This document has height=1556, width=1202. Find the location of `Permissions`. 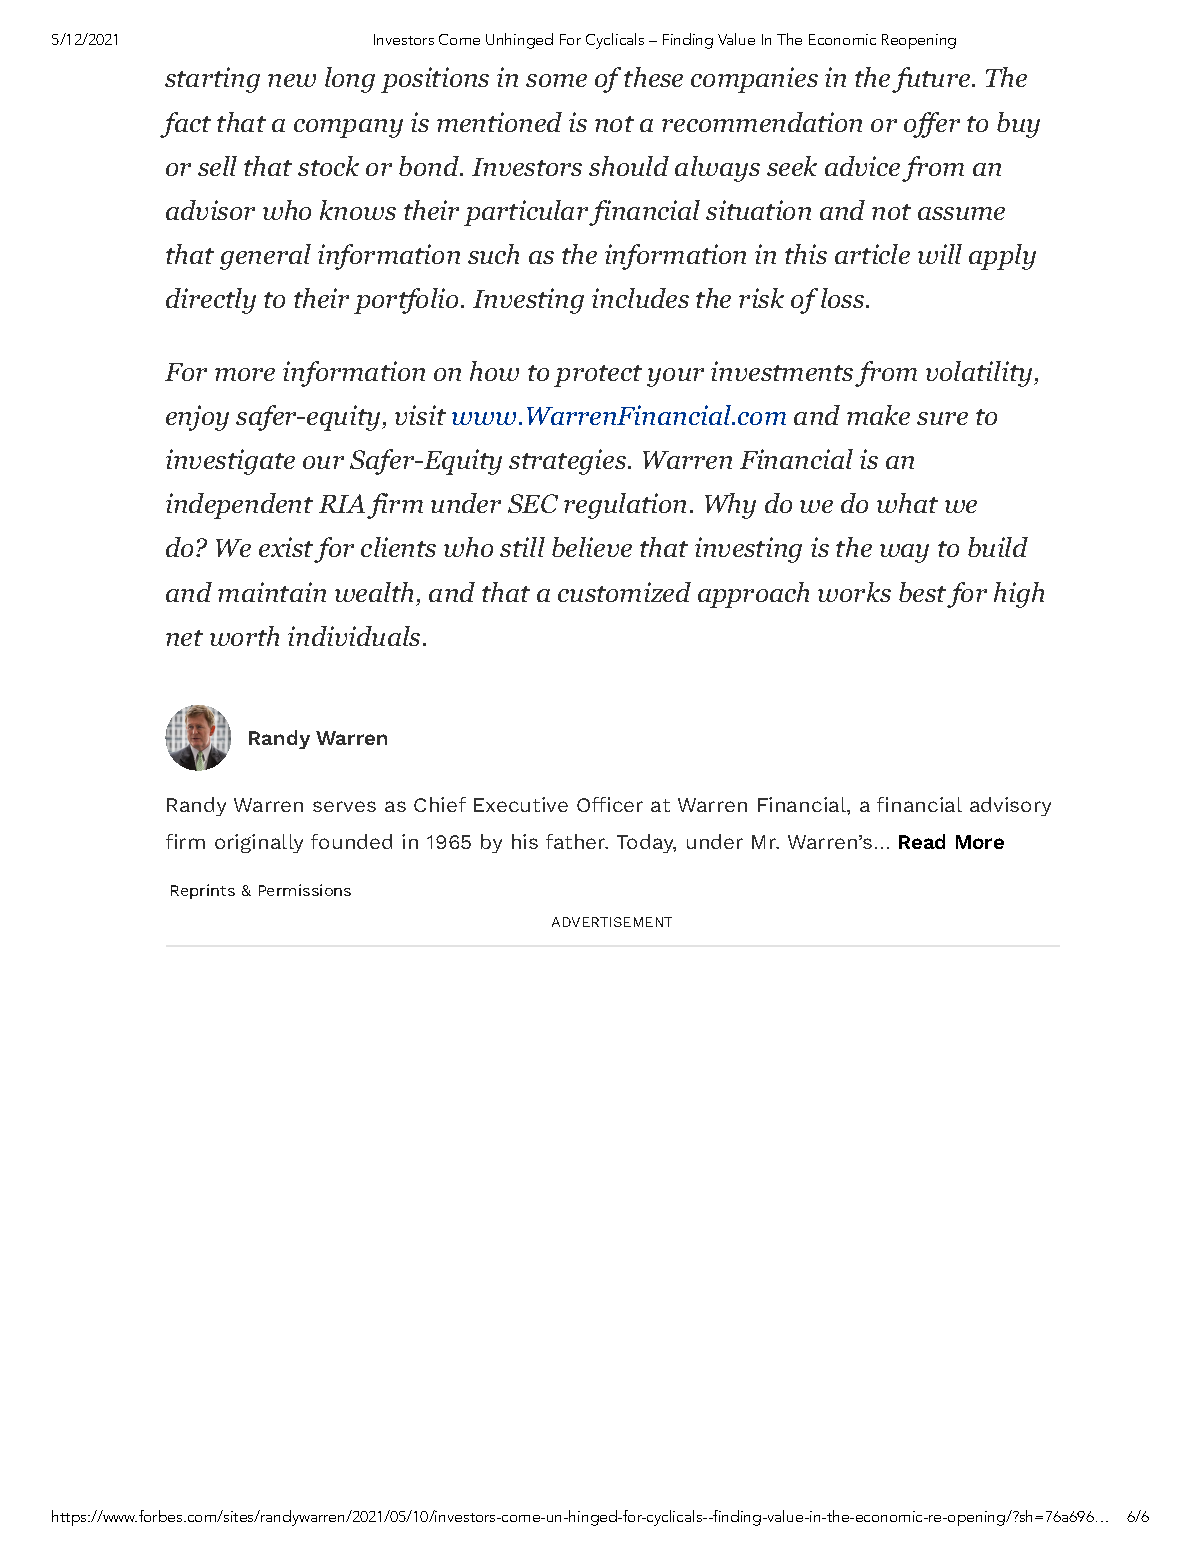

Permissions is located at coordinates (305, 890).
